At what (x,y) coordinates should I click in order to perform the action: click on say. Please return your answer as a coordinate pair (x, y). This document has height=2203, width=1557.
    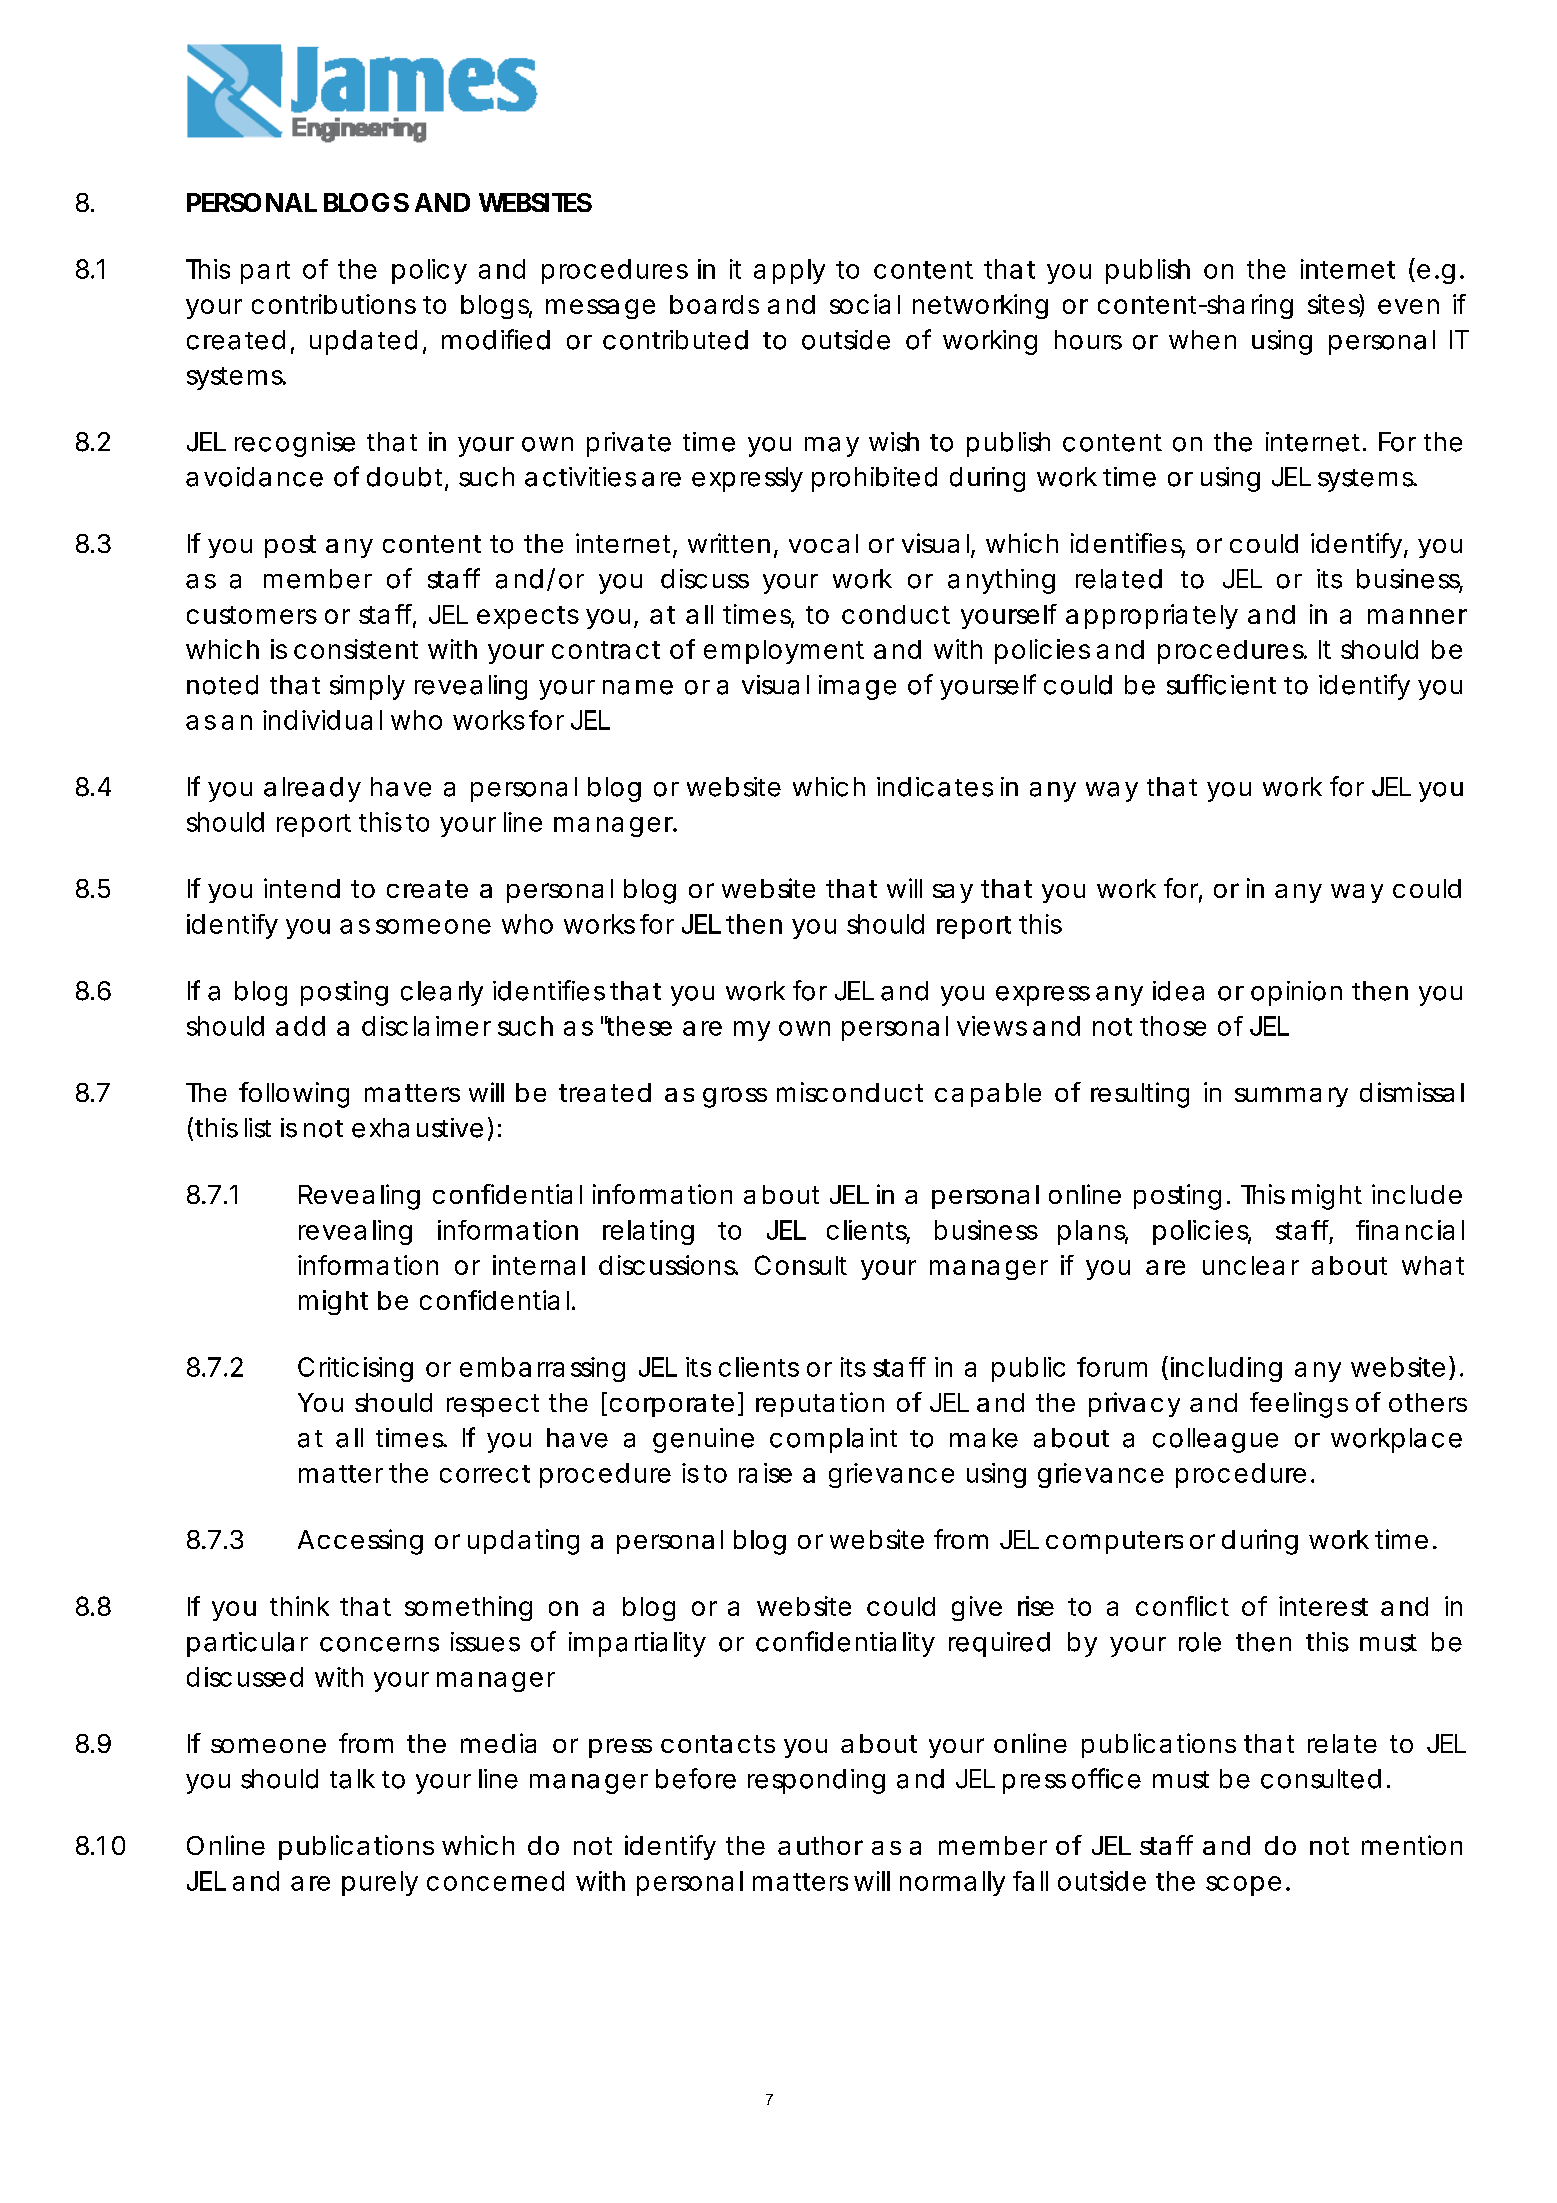
    Looking at the image, I should click on (953, 893).
